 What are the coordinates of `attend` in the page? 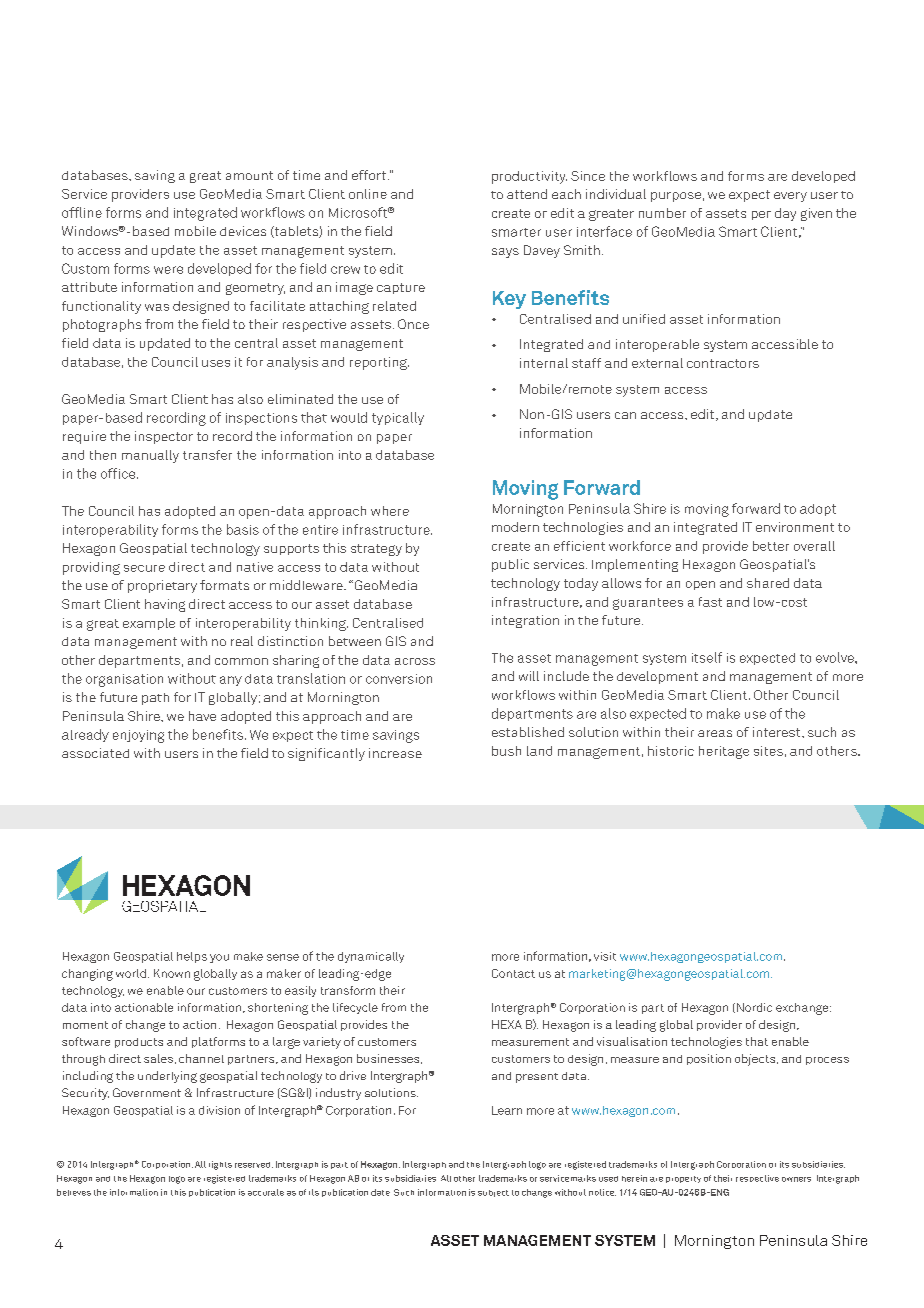 It's located at (527, 194).
